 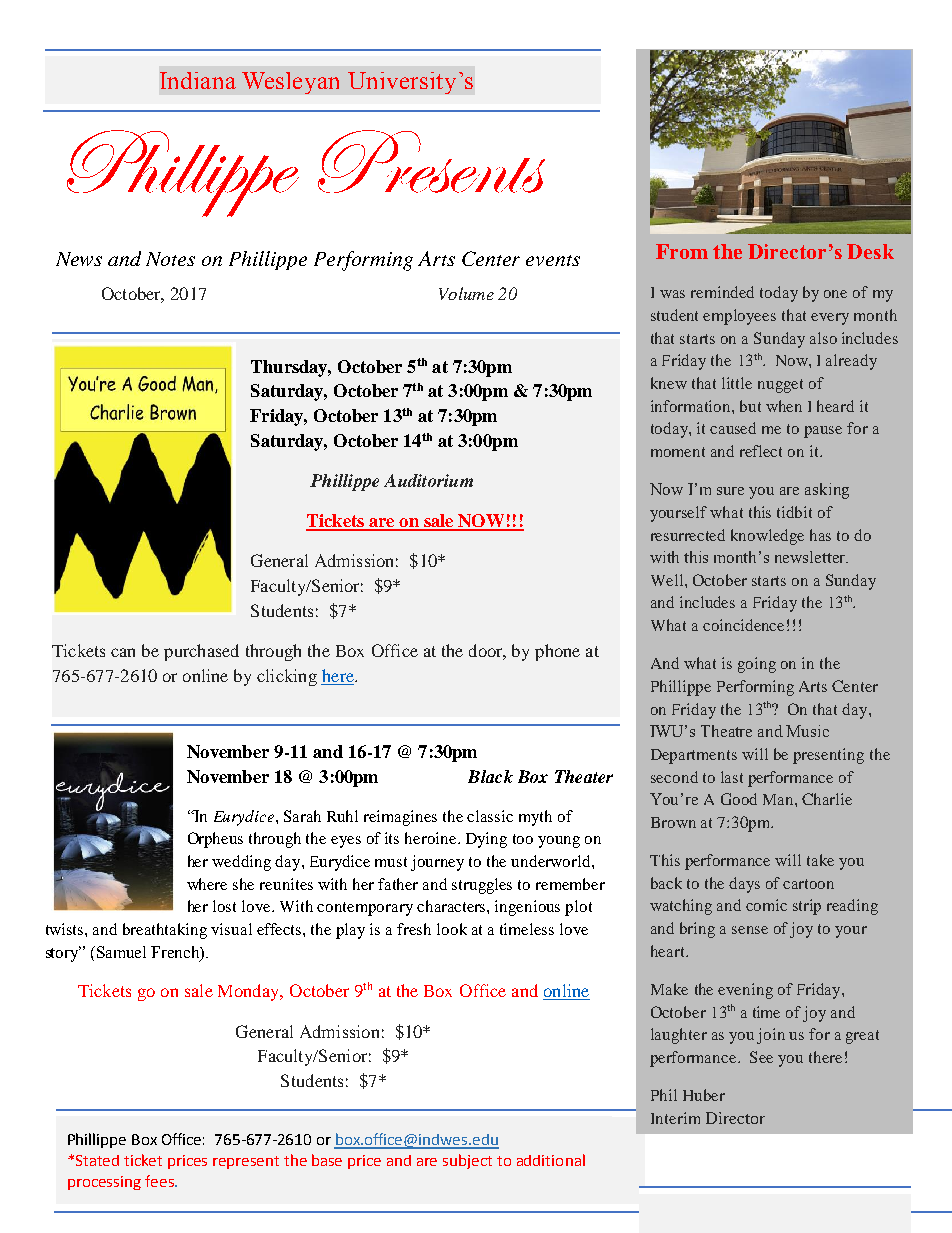 I want to click on phone, so click(x=557, y=652).
